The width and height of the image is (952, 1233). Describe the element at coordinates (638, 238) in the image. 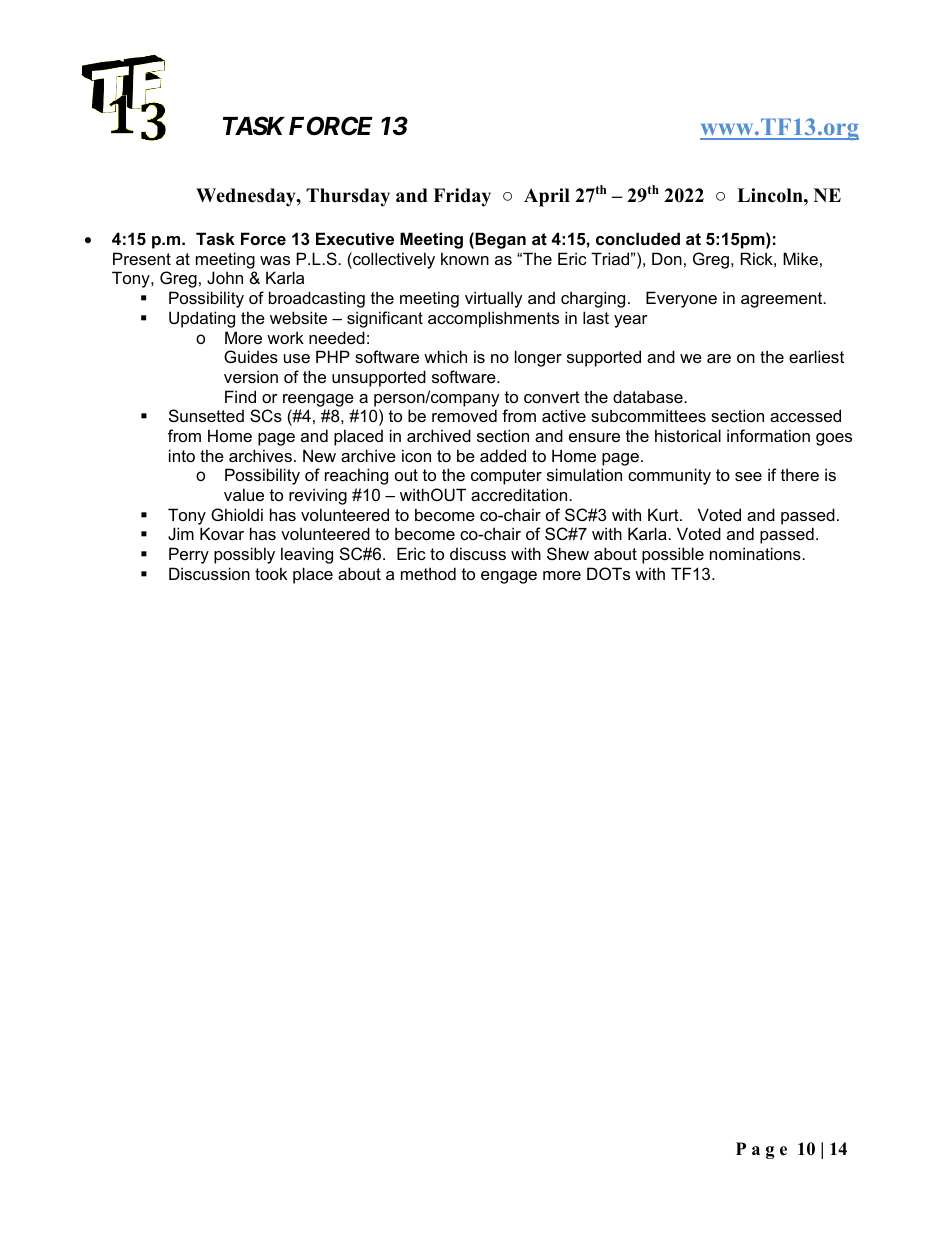

I see `concluded` at that location.
